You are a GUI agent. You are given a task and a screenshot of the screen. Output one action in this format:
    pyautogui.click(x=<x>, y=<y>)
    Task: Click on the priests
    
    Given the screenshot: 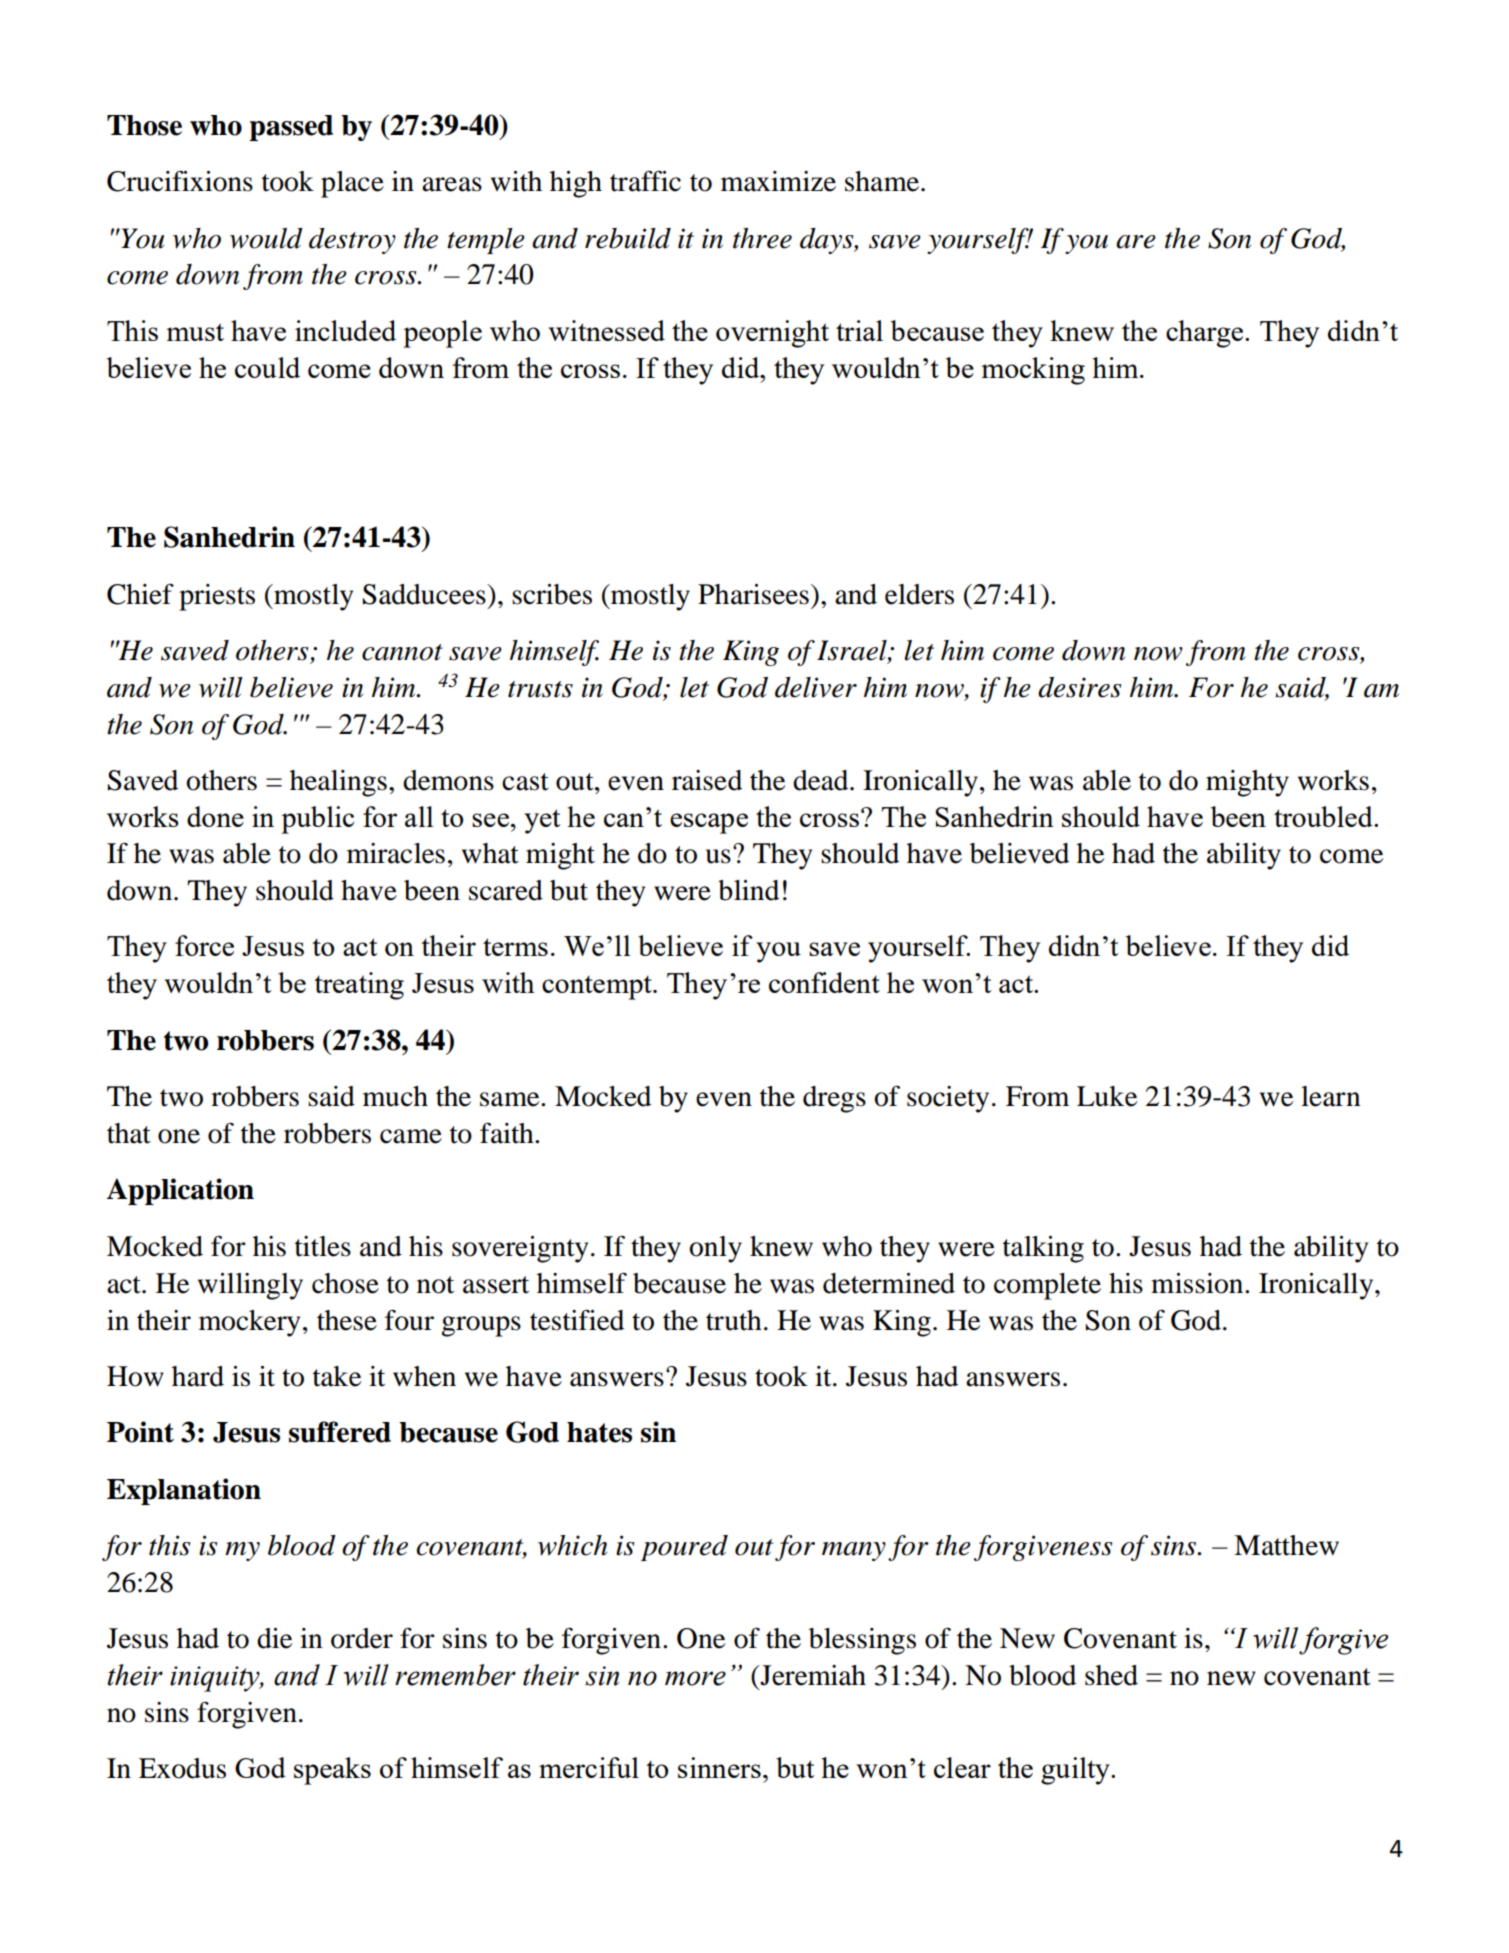 What is the action you would take?
    pyautogui.click(x=217, y=597)
